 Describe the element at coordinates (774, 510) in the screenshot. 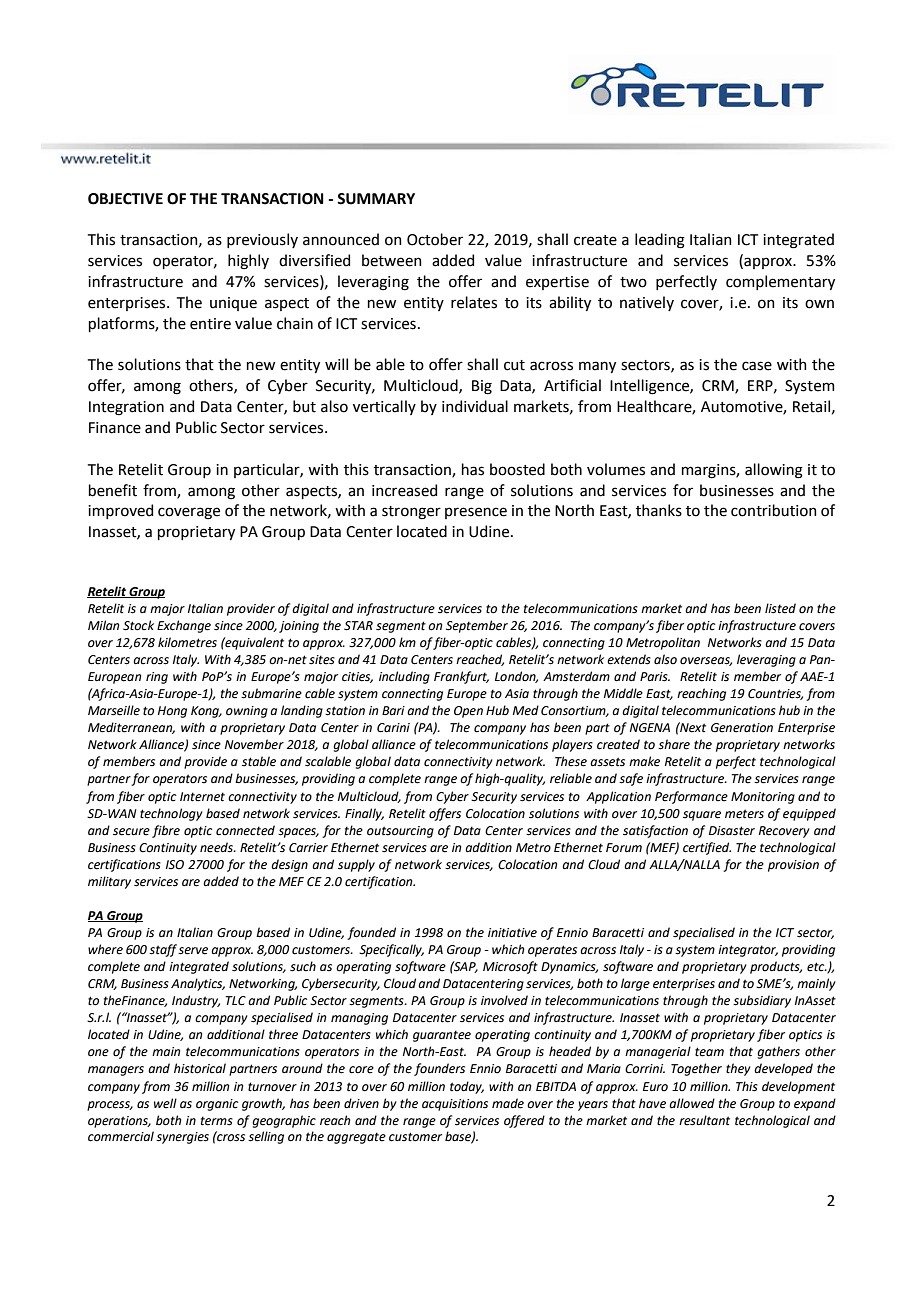

I see `contribution` at that location.
